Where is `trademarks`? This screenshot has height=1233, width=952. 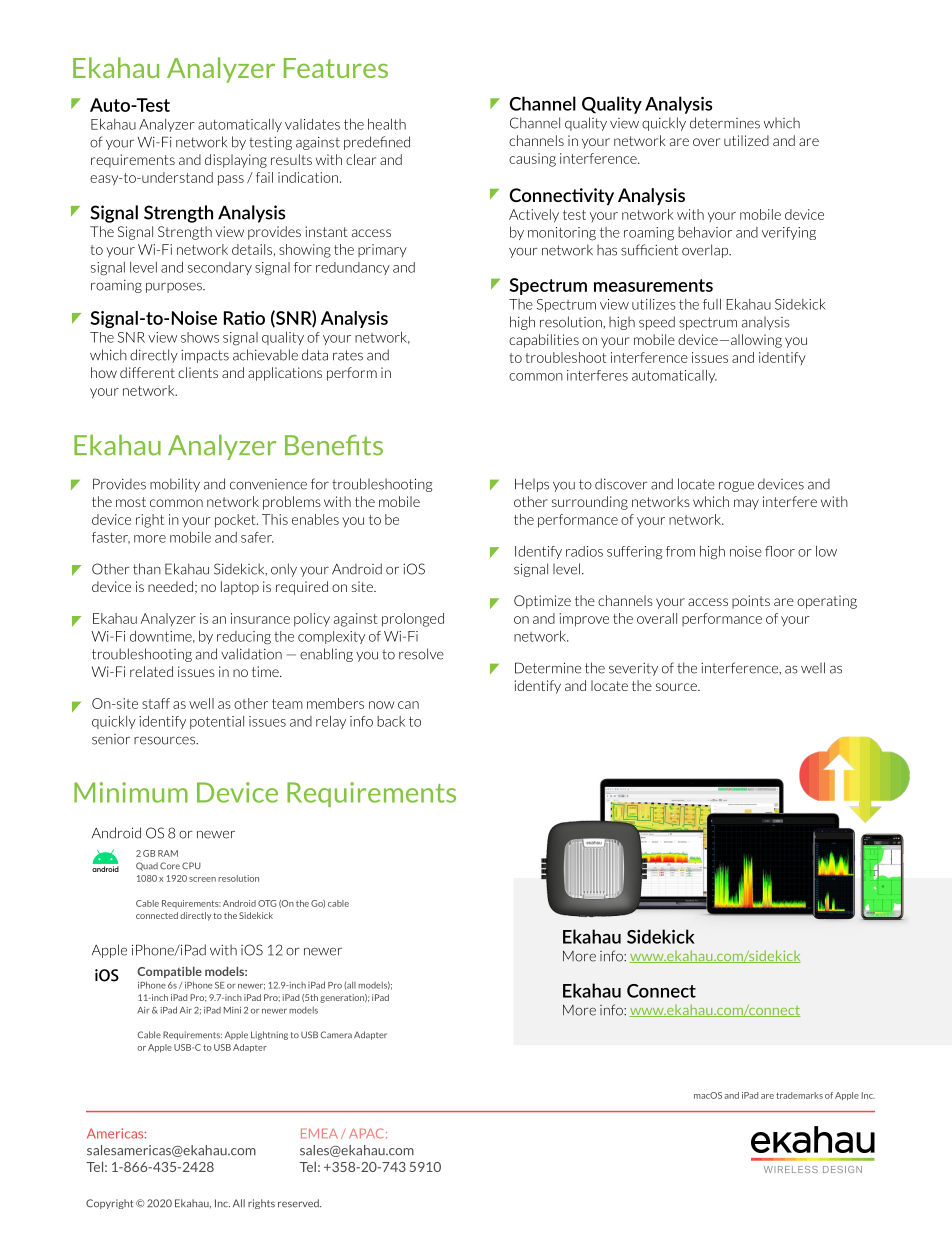
trademarks is located at coordinates (799, 1095).
